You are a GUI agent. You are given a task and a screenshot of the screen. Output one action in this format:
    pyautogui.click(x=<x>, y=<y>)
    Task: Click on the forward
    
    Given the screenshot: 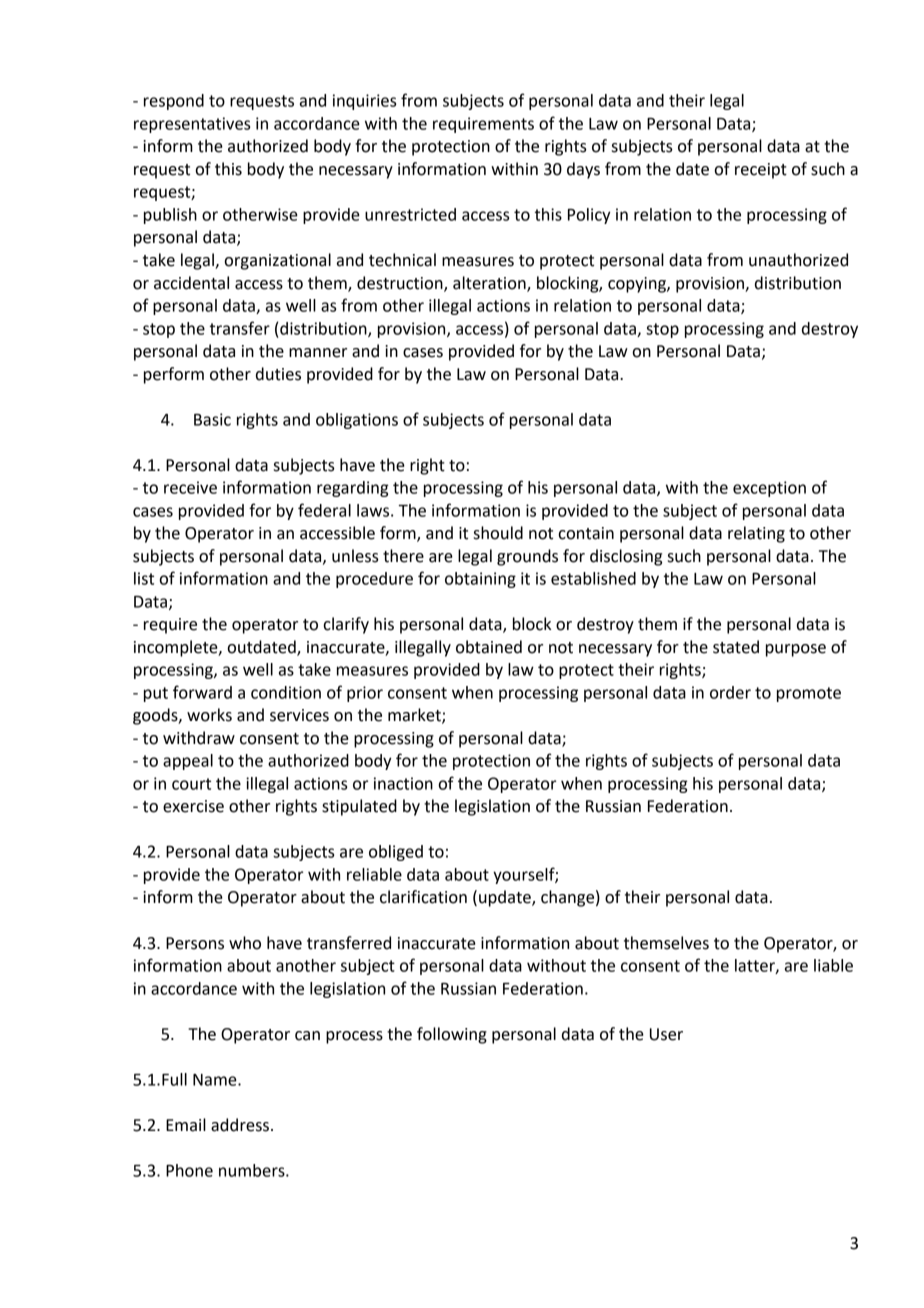 What is the action you would take?
    pyautogui.click(x=202, y=692)
